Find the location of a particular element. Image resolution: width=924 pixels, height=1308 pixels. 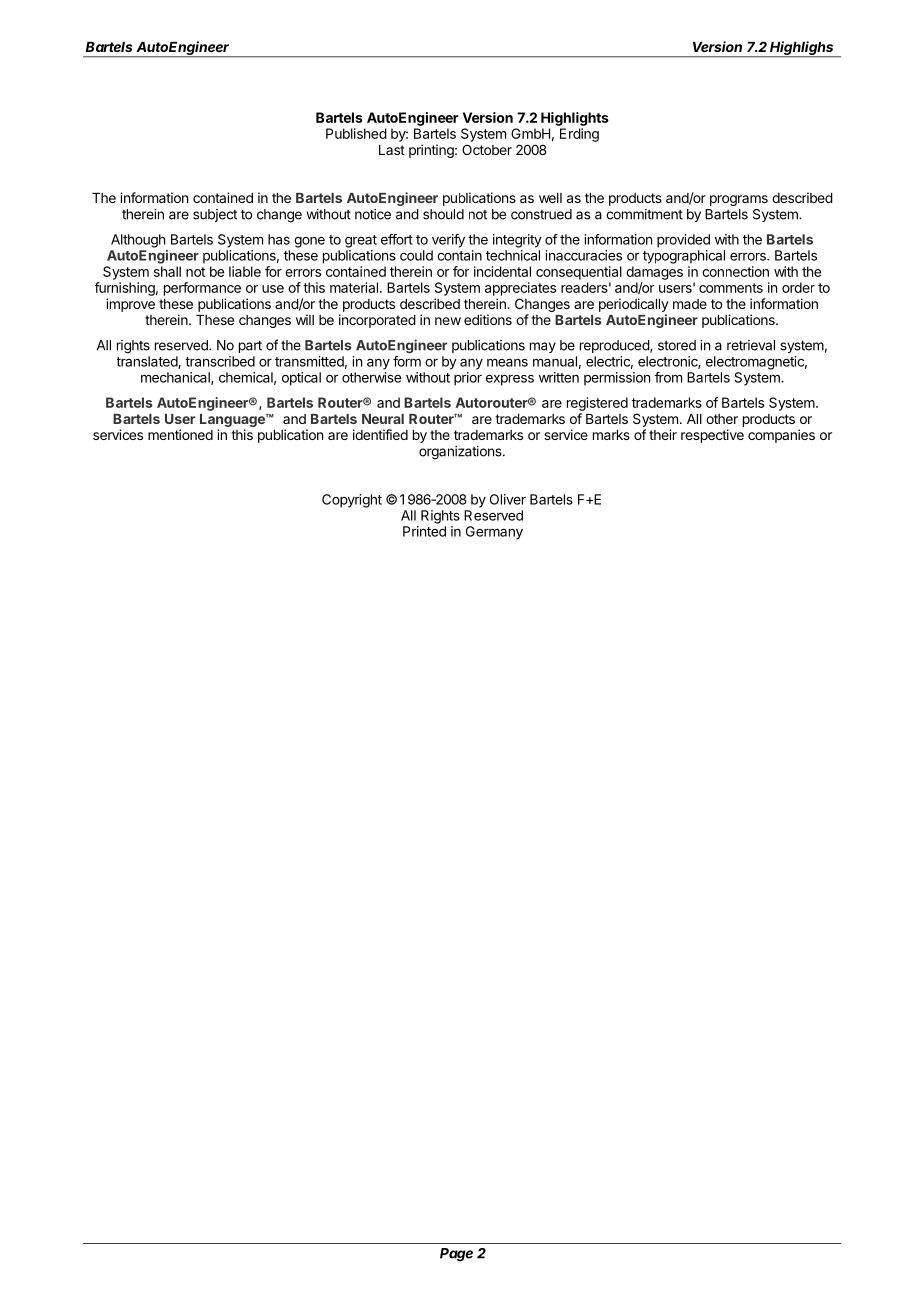

mentioned is located at coordinates (180, 434).
